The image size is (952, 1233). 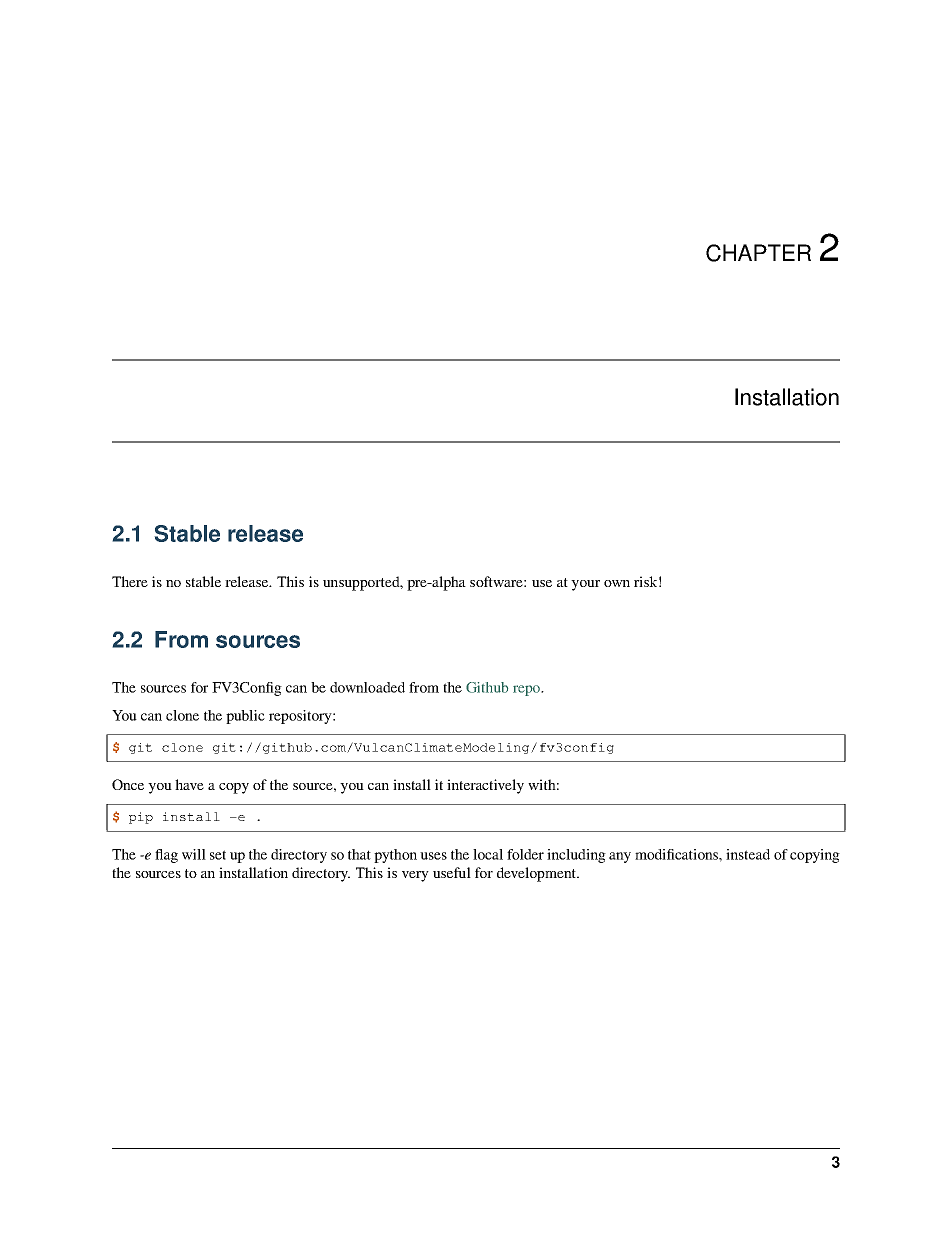 What do you see at coordinates (485, 786) in the page?
I see `interactively` at bounding box center [485, 786].
